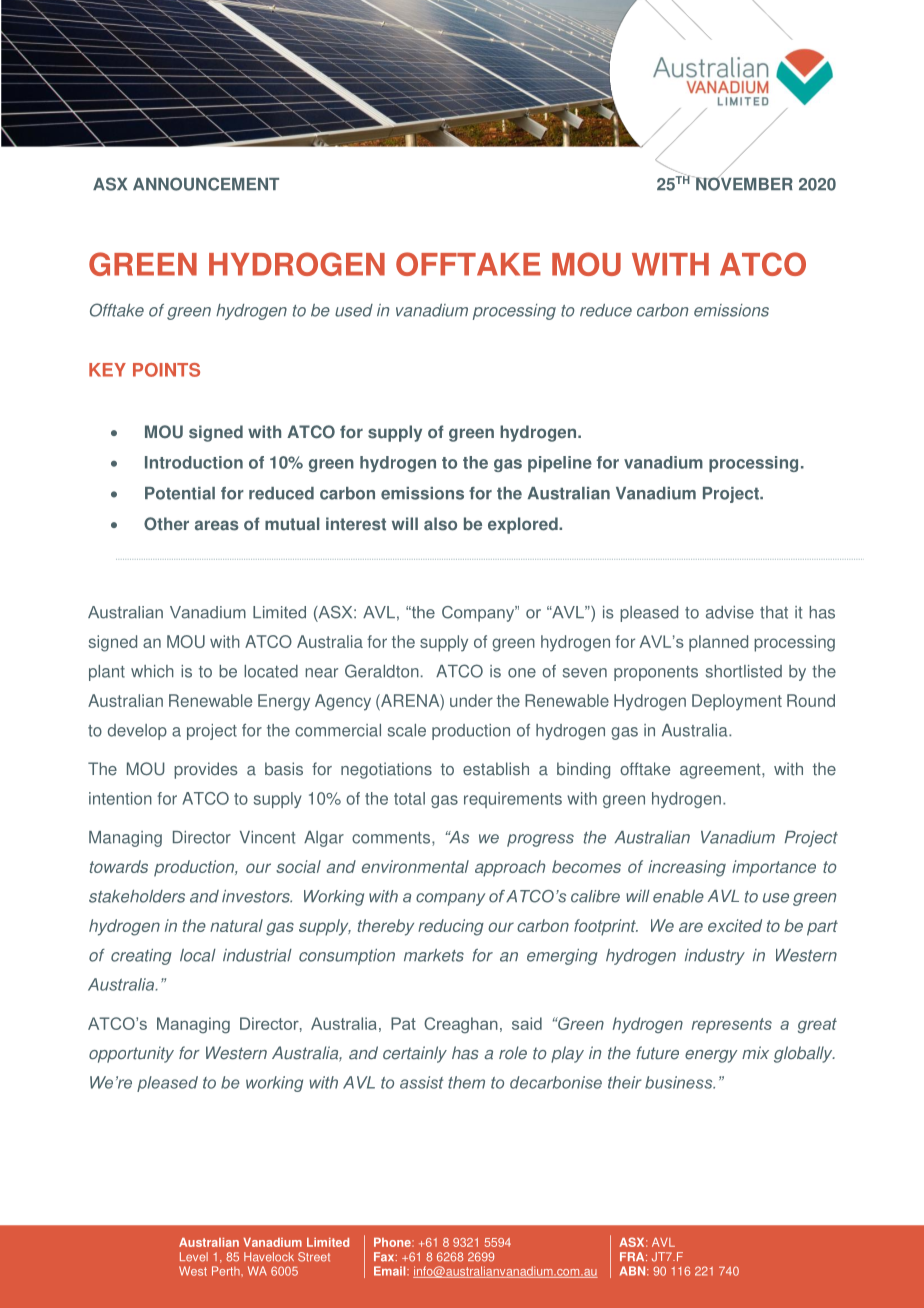  What do you see at coordinates (715, 957) in the page?
I see `industry` at bounding box center [715, 957].
